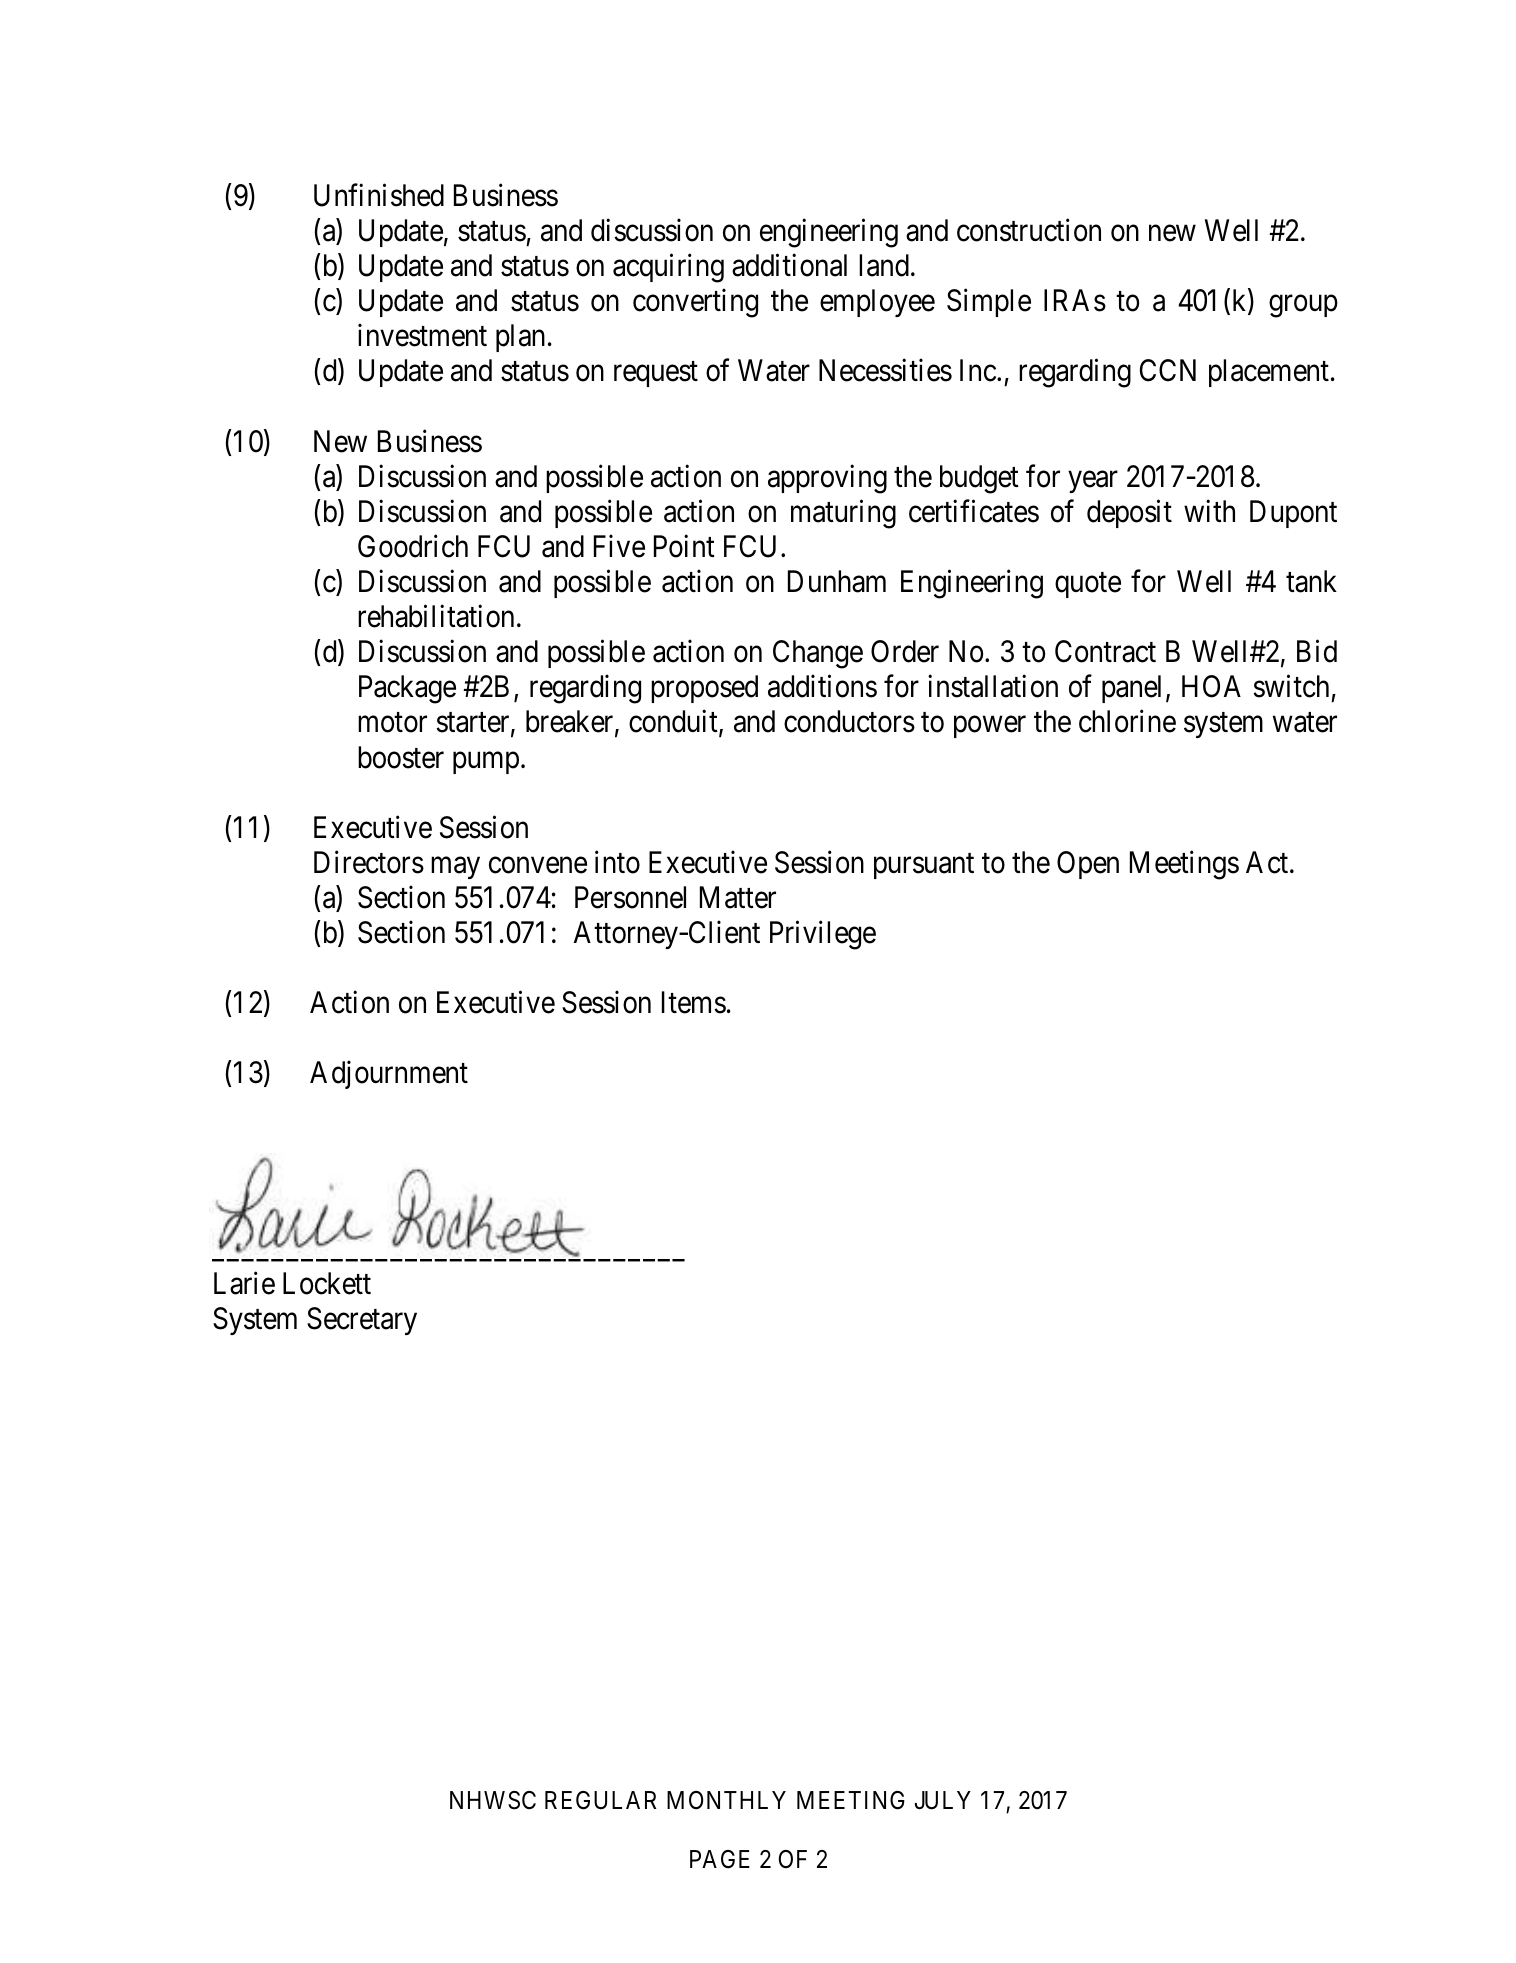 This document has width=1516, height=1963. I want to click on REGULAR, so click(601, 1800).
